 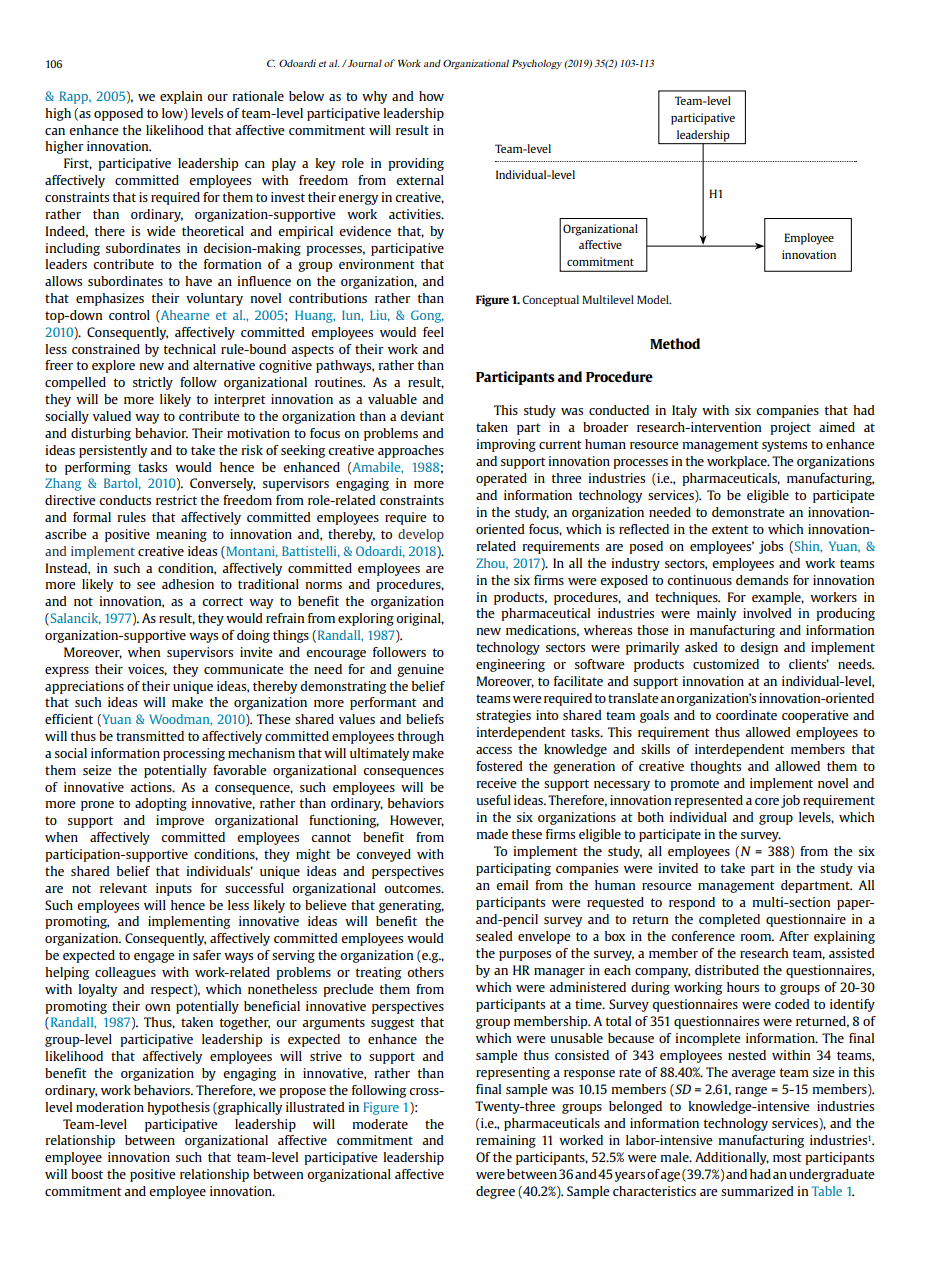 I want to click on Model, so click(x=654, y=299).
